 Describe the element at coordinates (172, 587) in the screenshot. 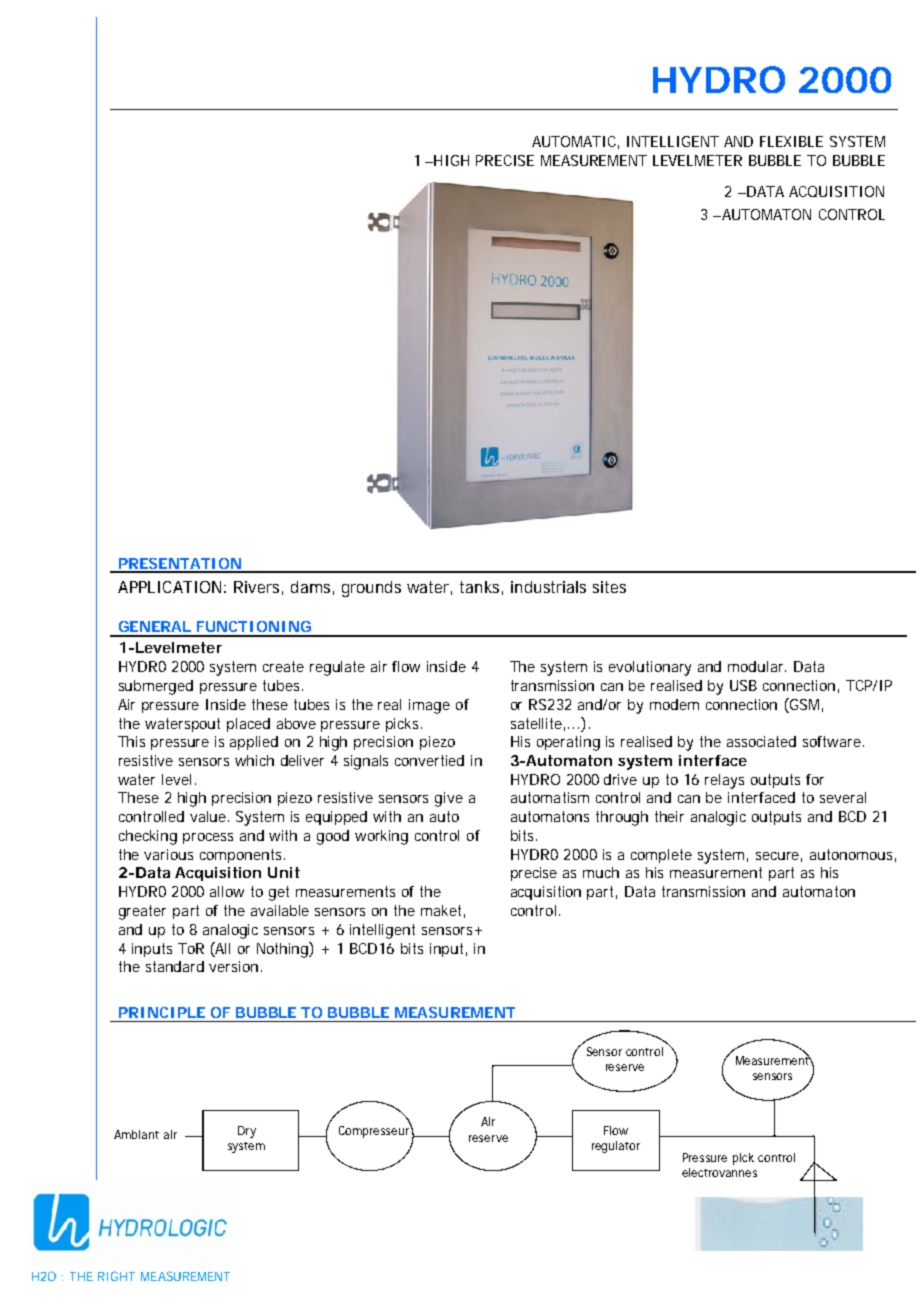

I see `APPLICATION` at that location.
